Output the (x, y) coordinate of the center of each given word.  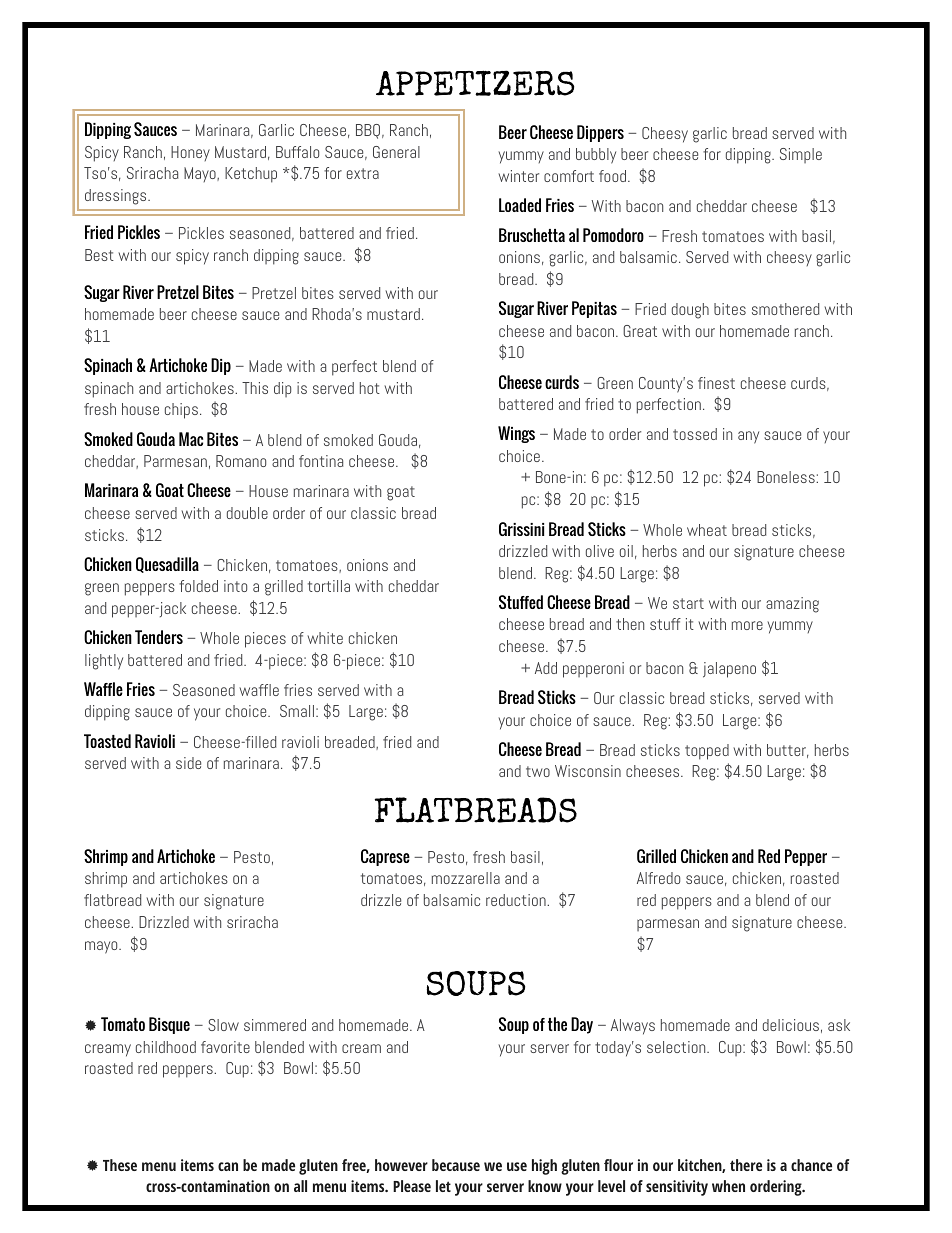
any (748, 437)
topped (707, 752)
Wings (516, 434)
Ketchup (251, 175)
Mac (191, 439)
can (228, 1166)
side (188, 763)
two (538, 771)
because (456, 1165)
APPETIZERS (475, 83)
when (728, 1186)
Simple (801, 155)
